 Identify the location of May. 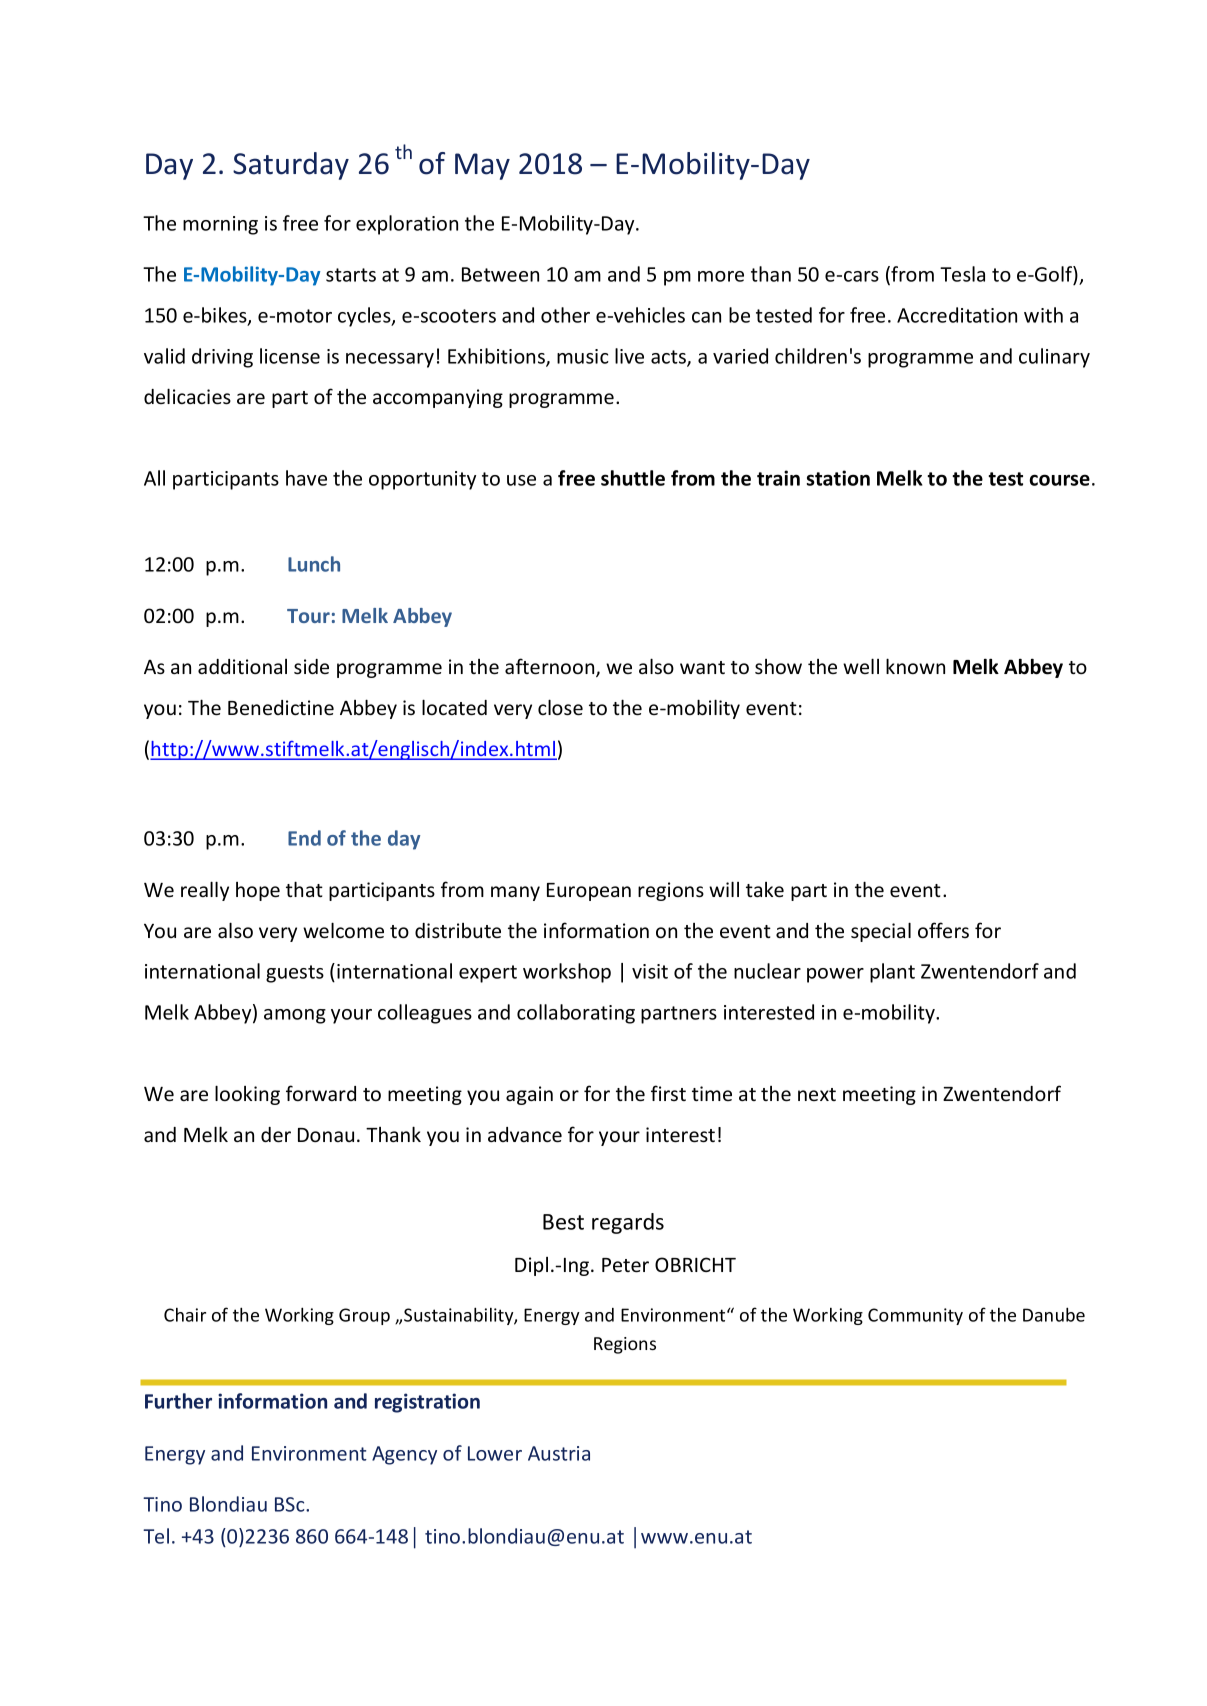
(482, 166).
